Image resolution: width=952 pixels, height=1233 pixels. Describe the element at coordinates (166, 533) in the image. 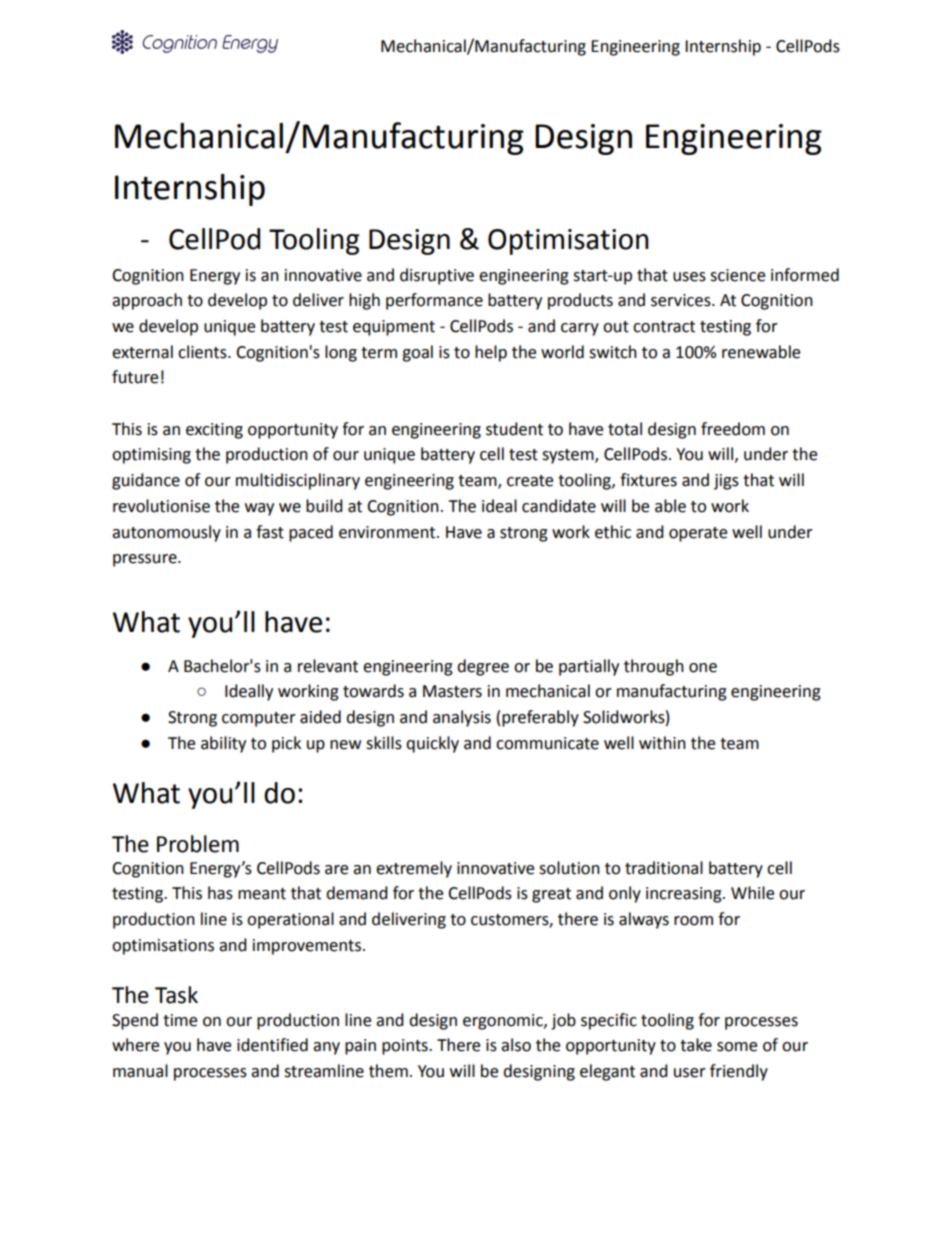

I see `autonomously` at that location.
